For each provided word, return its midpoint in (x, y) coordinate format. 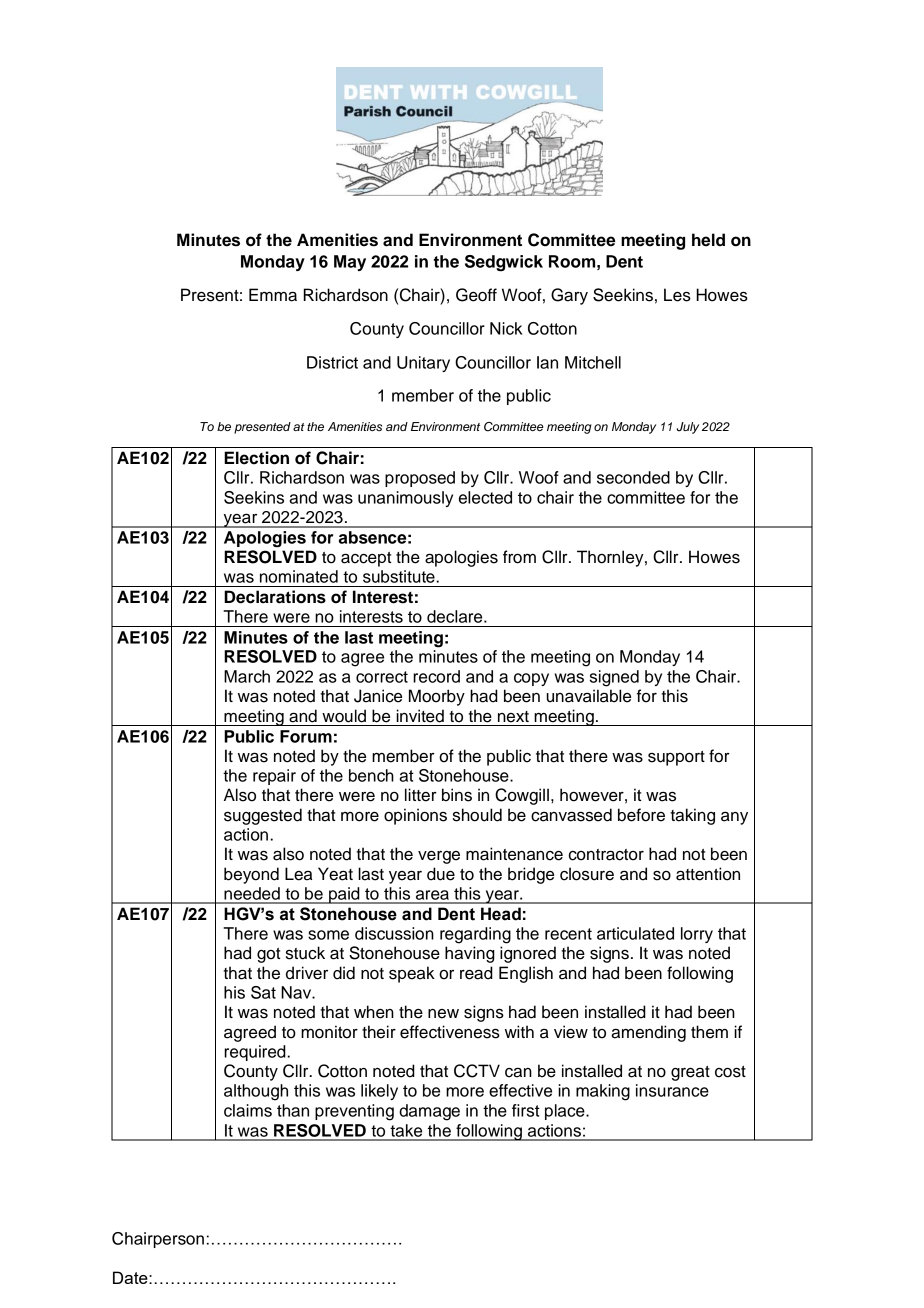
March (247, 676)
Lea (298, 874)
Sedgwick (504, 263)
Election (256, 458)
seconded (633, 477)
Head (501, 914)
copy (531, 679)
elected (485, 497)
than (293, 1110)
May (350, 263)
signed (614, 678)
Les (677, 295)
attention (708, 874)
